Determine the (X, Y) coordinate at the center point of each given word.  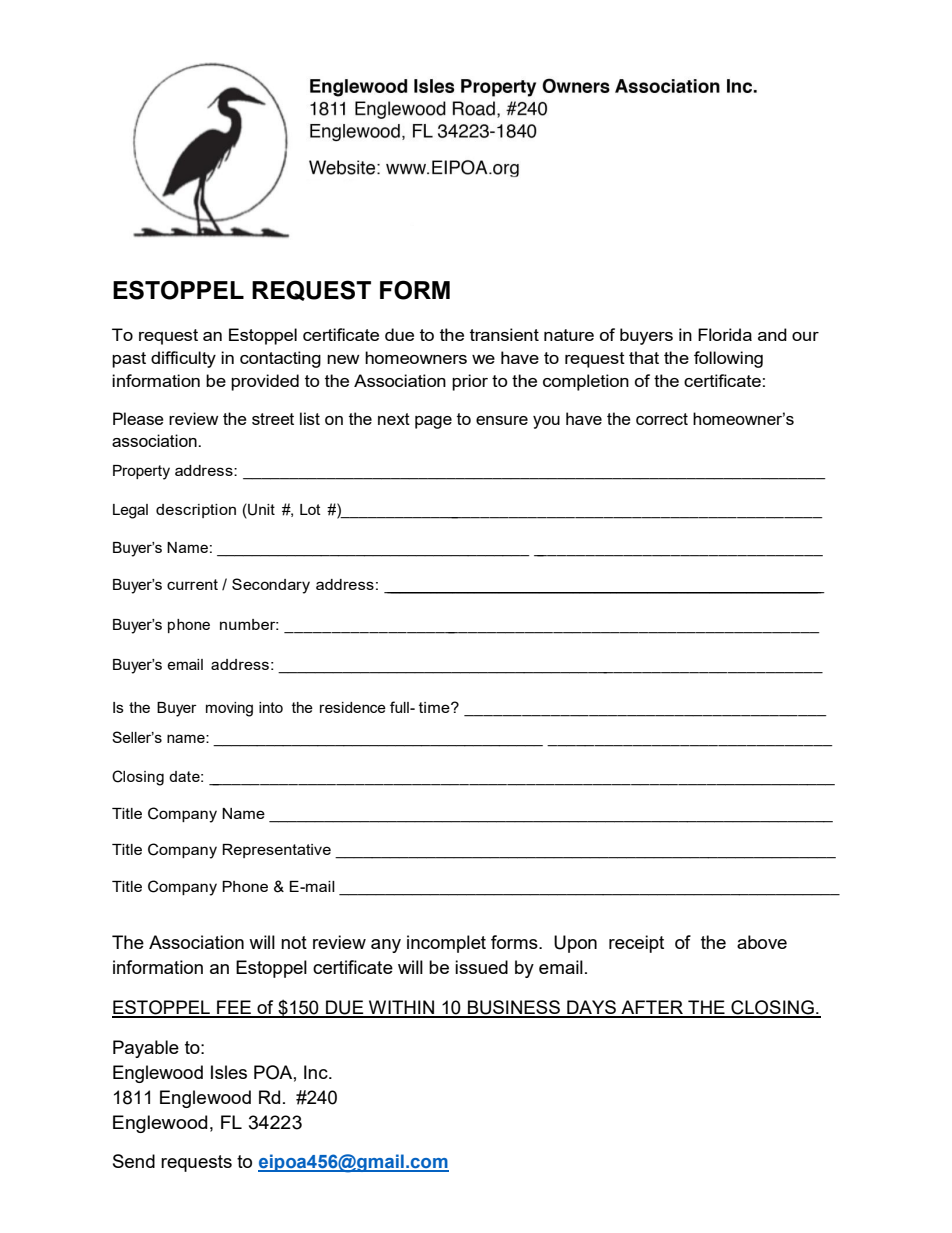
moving (229, 709)
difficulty (183, 359)
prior (470, 382)
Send (134, 1161)
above (762, 942)
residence (353, 707)
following (728, 359)
